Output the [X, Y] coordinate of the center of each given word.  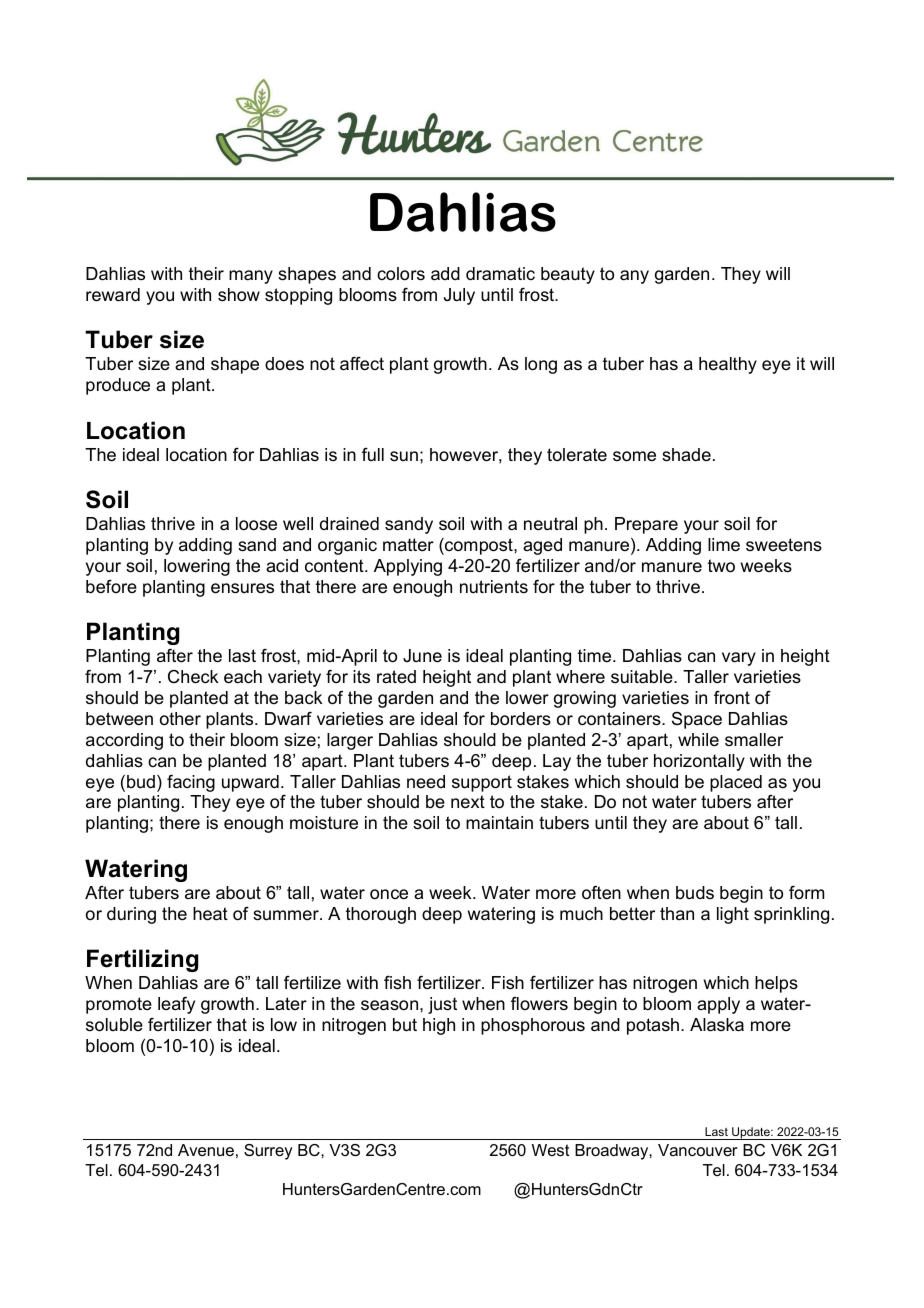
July [459, 296]
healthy [728, 365]
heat [210, 914]
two [721, 566]
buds [695, 893]
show [239, 295]
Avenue [206, 1150]
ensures [242, 588]
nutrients [494, 587]
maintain [499, 822]
